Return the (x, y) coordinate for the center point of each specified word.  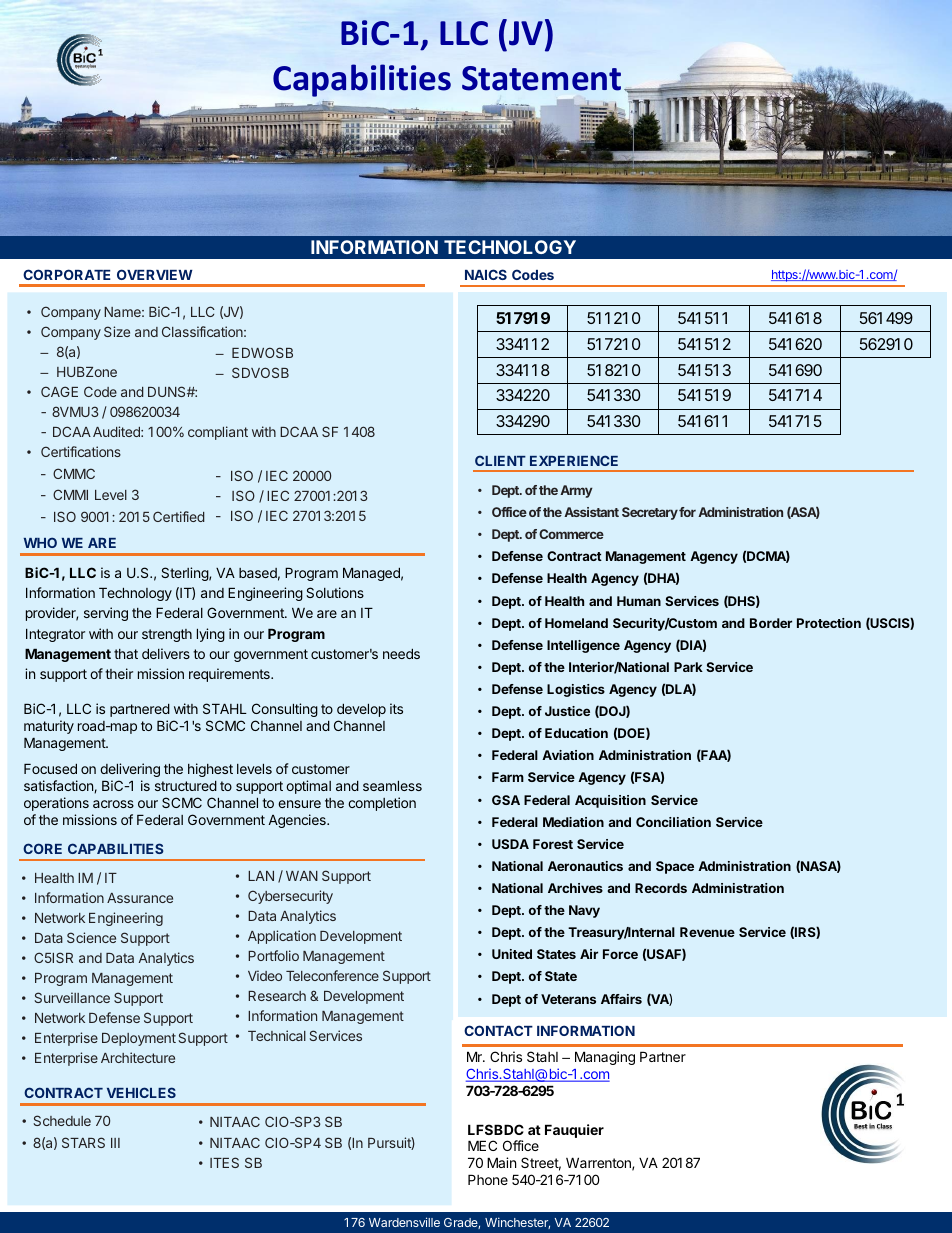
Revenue (707, 932)
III (115, 1143)
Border (771, 623)
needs (401, 654)
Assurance (140, 898)
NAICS (486, 274)
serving (106, 614)
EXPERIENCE (574, 460)
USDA (510, 844)
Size (117, 331)
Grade (461, 1222)
